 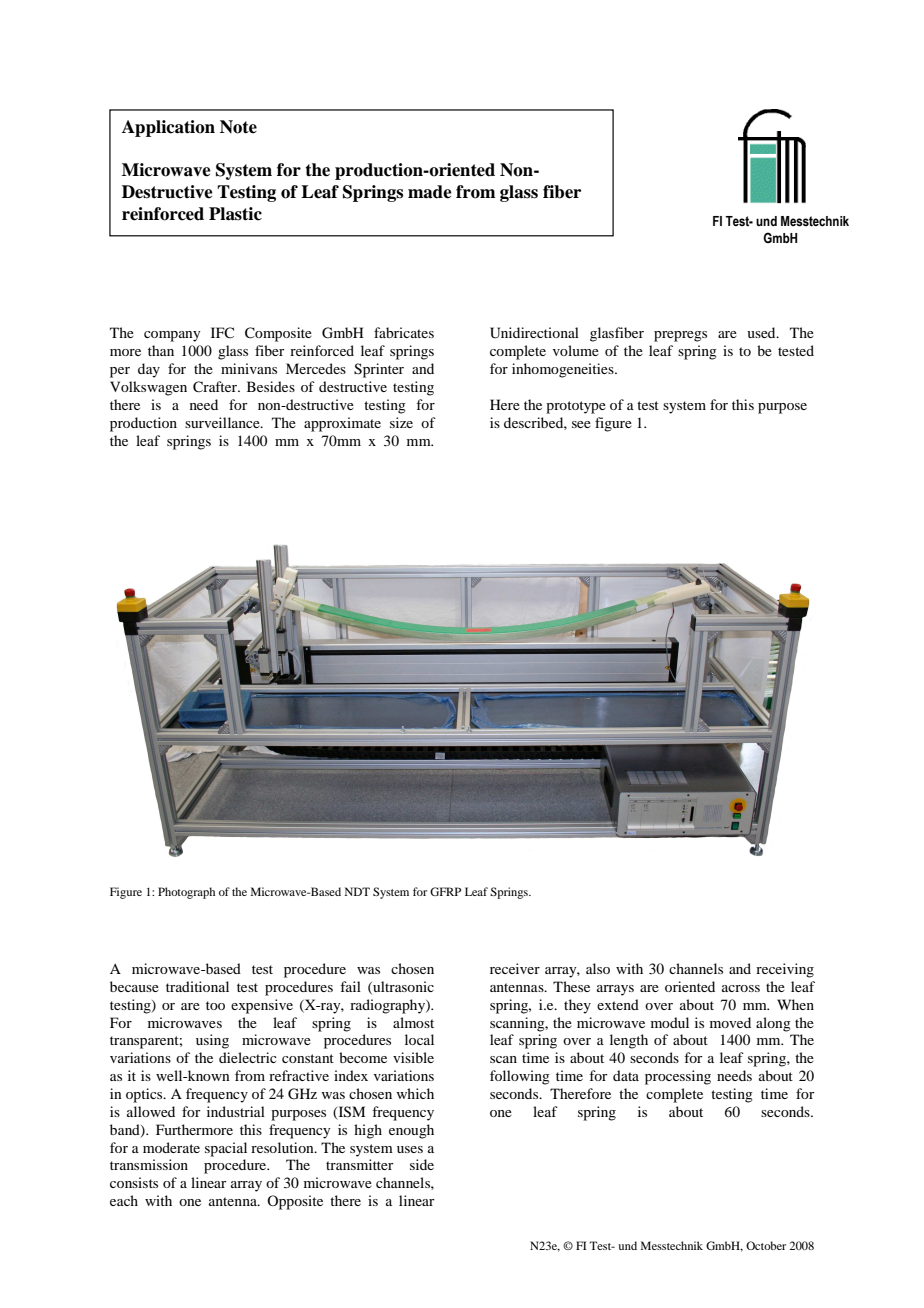 What do you see at coordinates (430, 192) in the screenshot?
I see `made` at bounding box center [430, 192].
